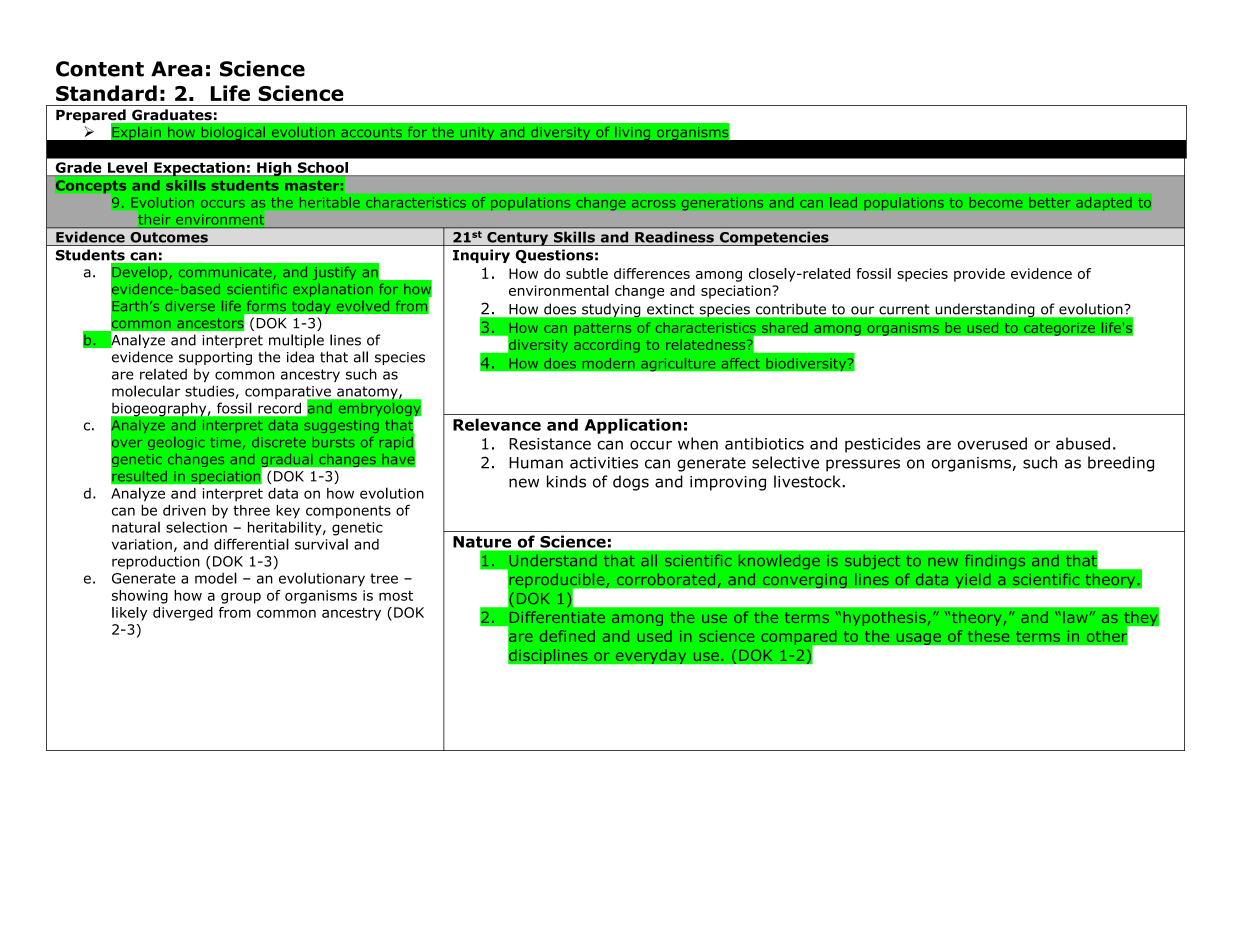 Image resolution: width=1233 pixels, height=952 pixels. Describe the element at coordinates (587, 273) in the document. I see `subtle` at that location.
